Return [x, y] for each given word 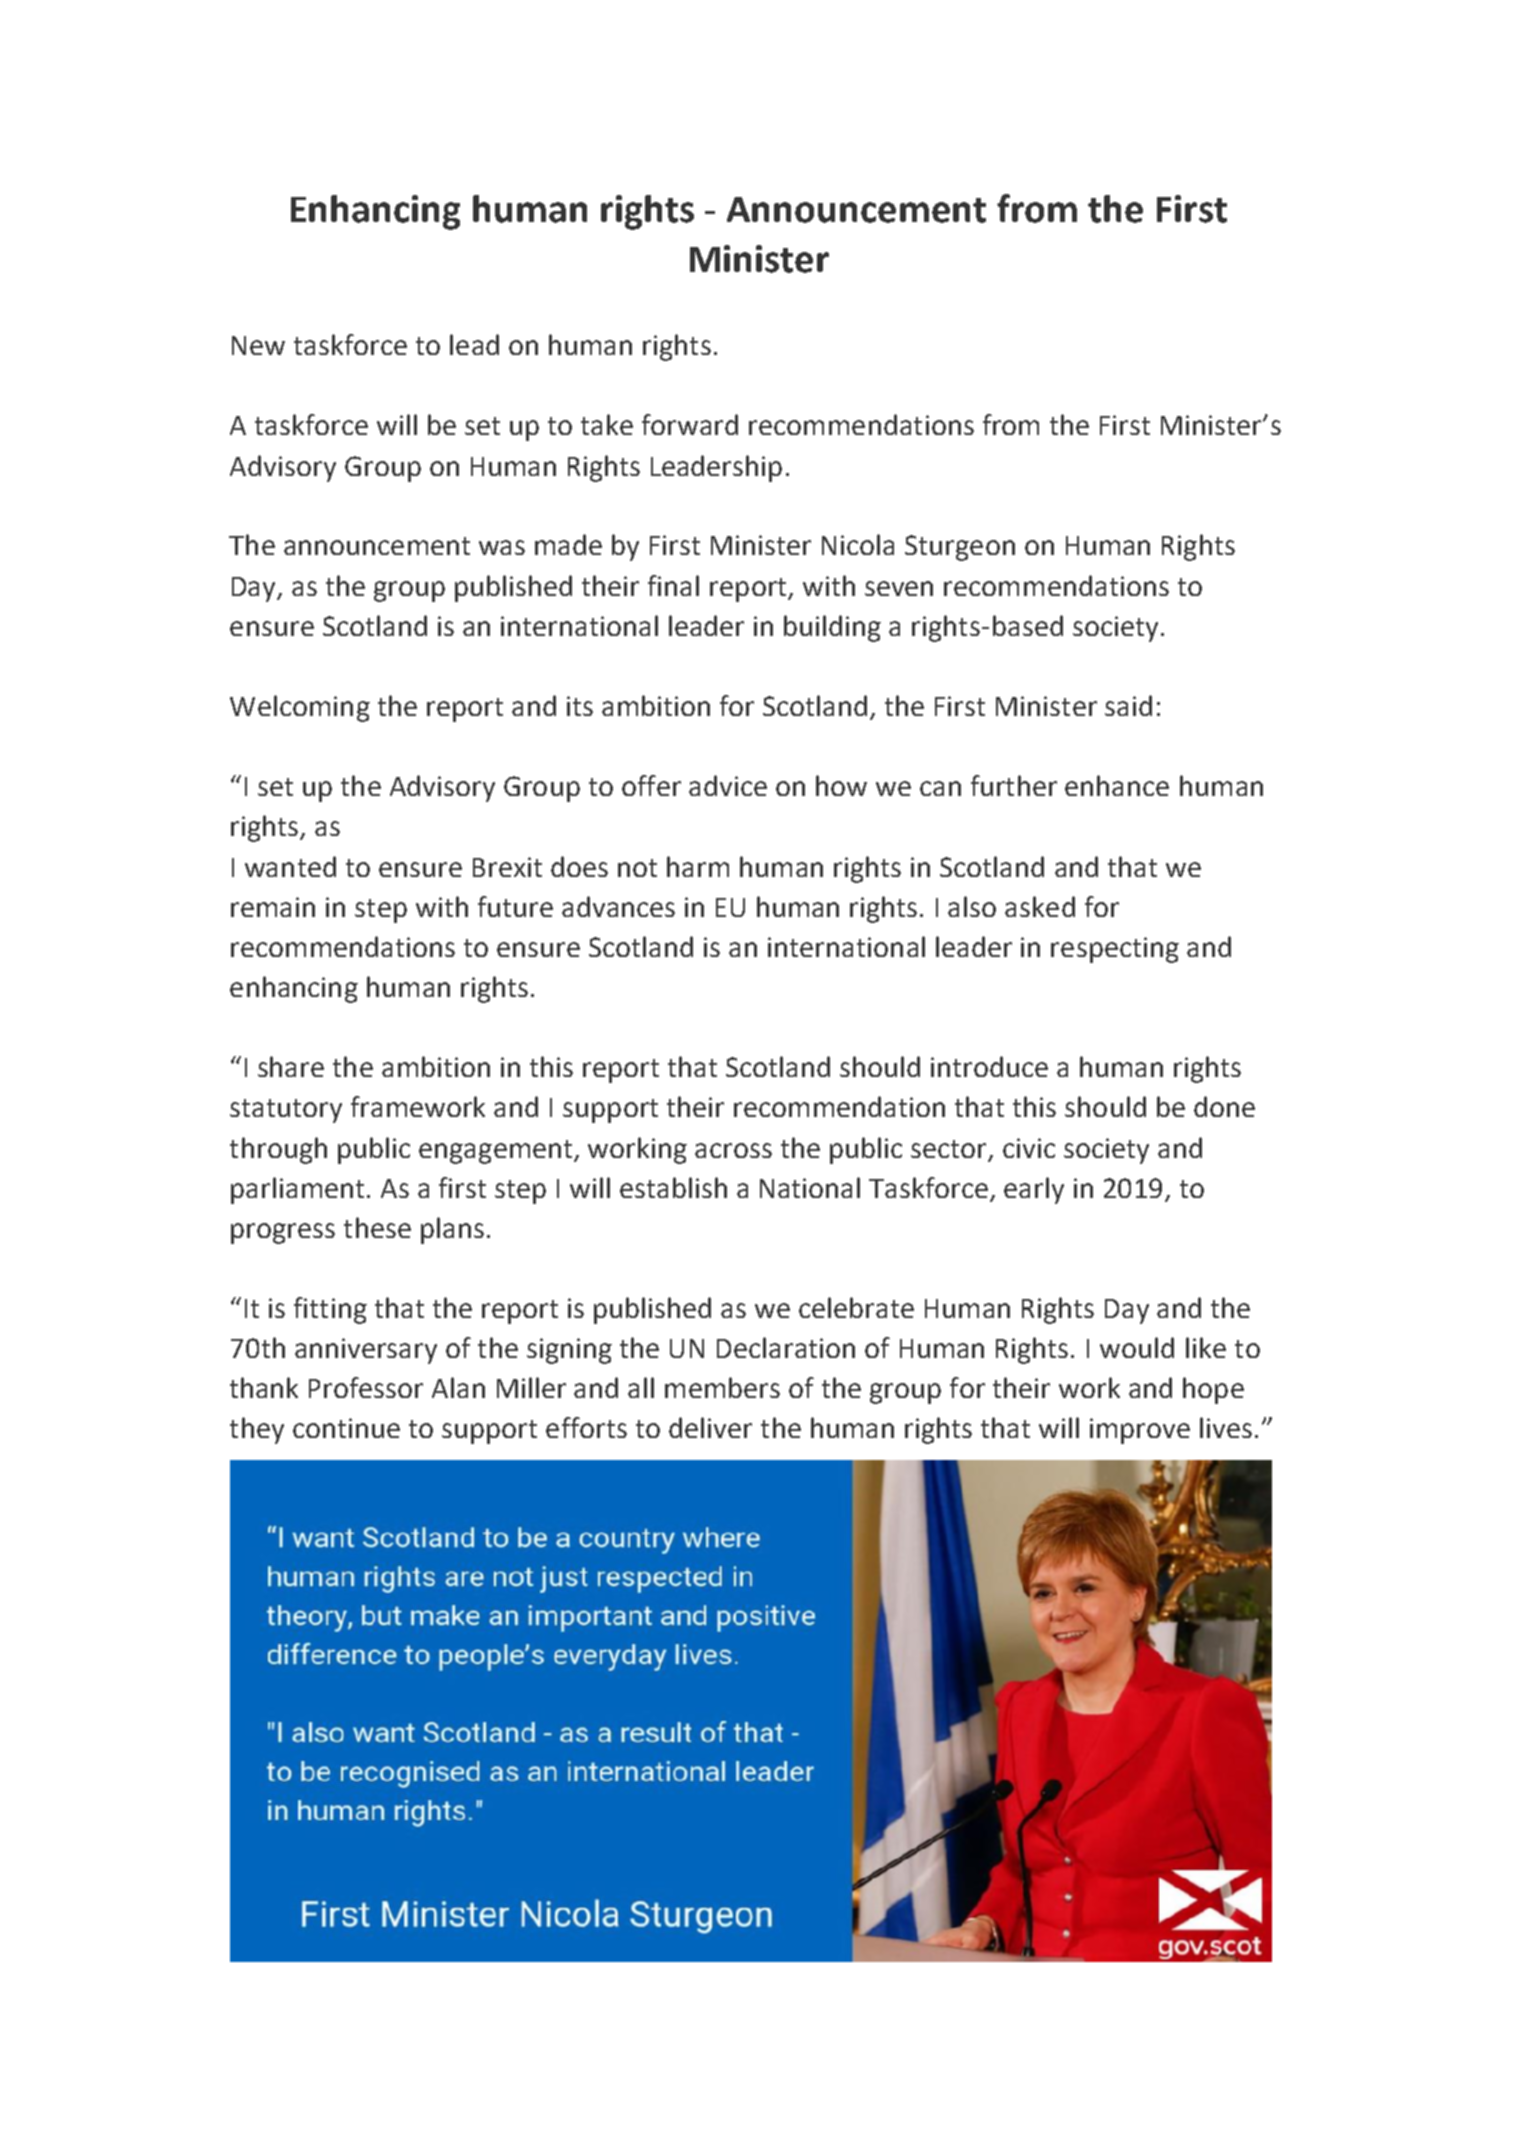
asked [1040, 906]
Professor [366, 1387]
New [258, 345]
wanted [290, 866]
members [722, 1387]
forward [690, 424]
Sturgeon [960, 548]
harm [698, 866]
